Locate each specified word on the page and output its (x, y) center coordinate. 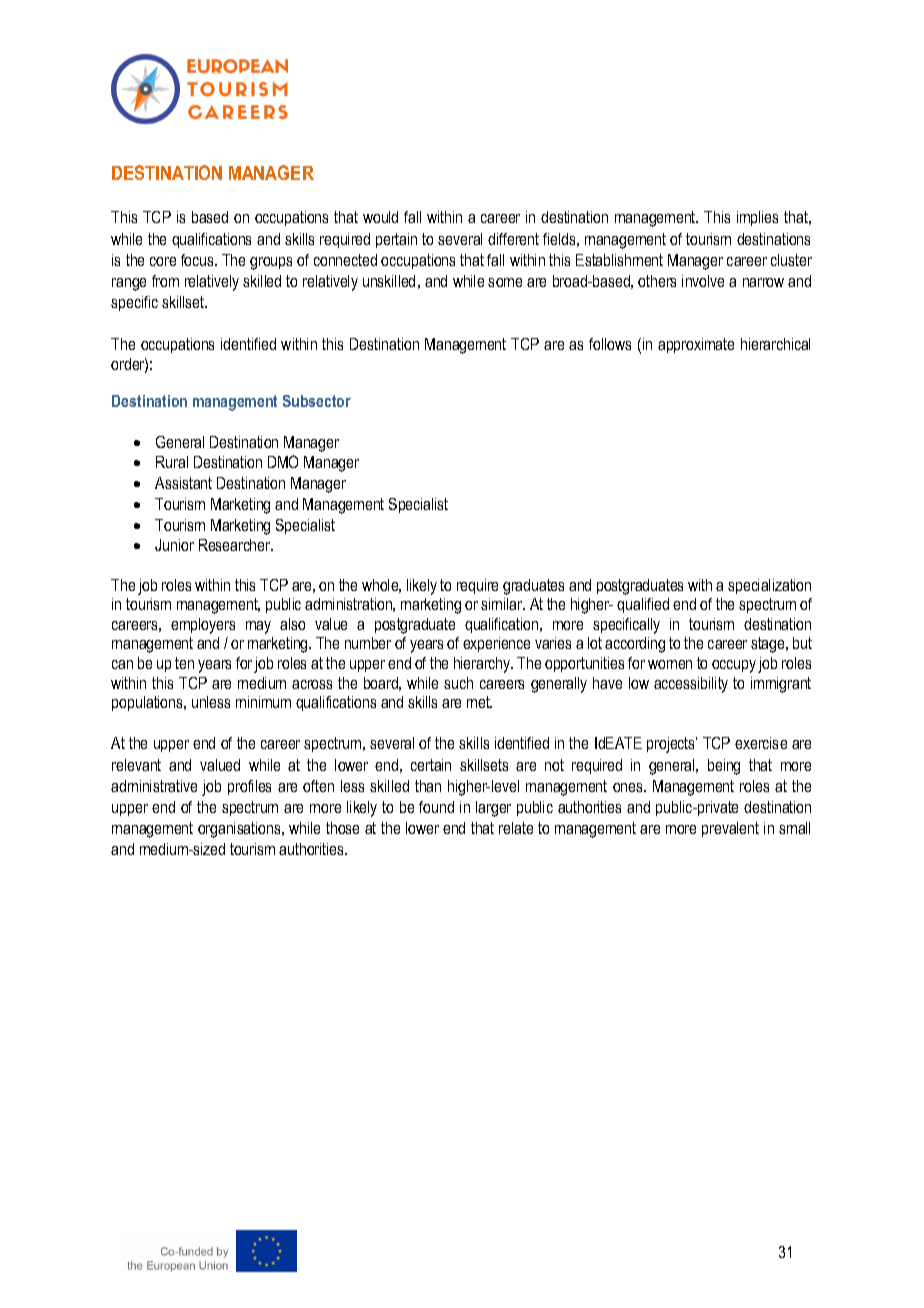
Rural (172, 462)
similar (503, 604)
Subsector (317, 401)
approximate (696, 345)
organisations (240, 830)
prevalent (730, 829)
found (436, 807)
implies (757, 218)
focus (198, 260)
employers (203, 626)
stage (769, 645)
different (513, 239)
